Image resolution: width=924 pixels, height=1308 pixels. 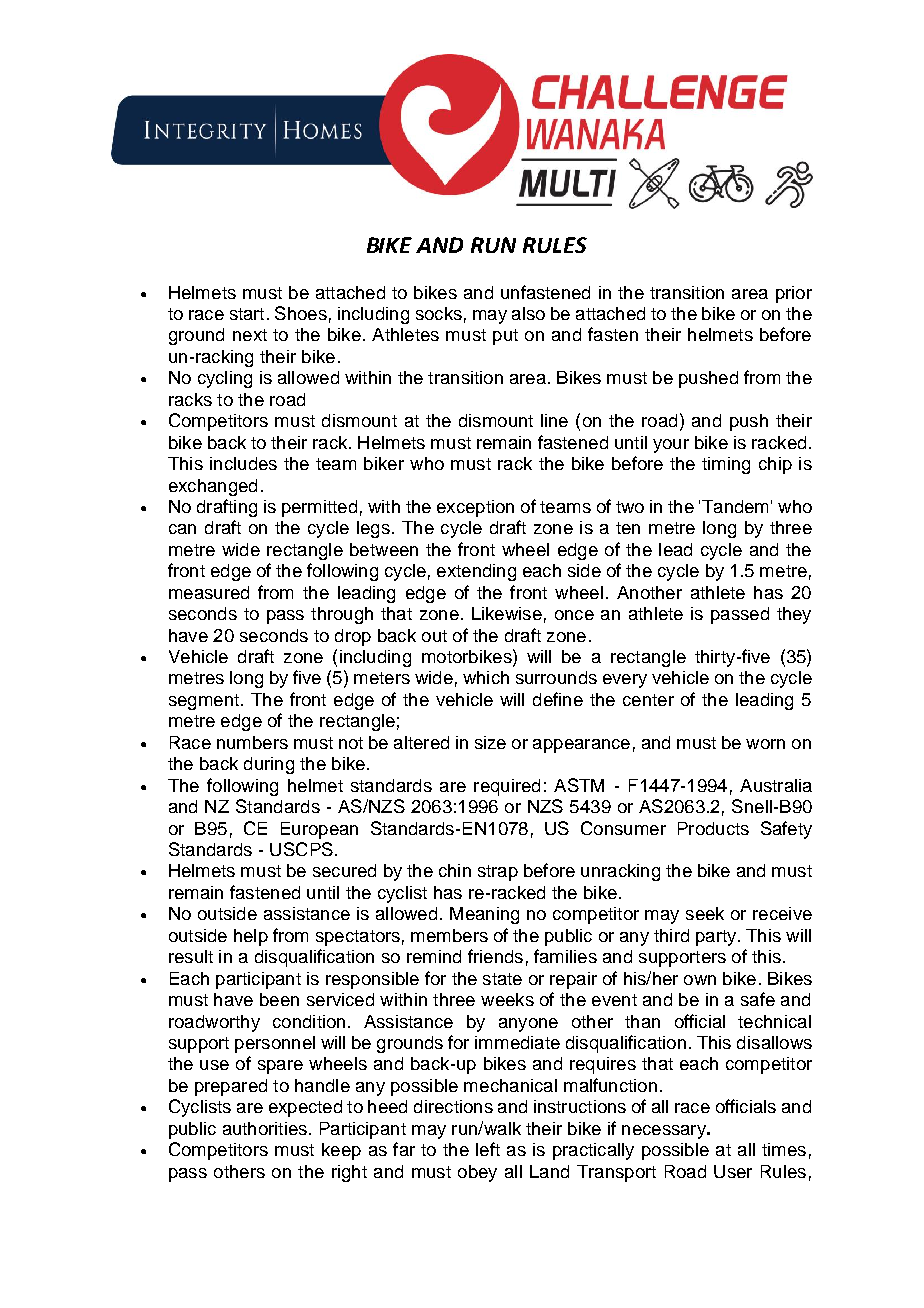 I want to click on authorities, so click(x=265, y=1128).
